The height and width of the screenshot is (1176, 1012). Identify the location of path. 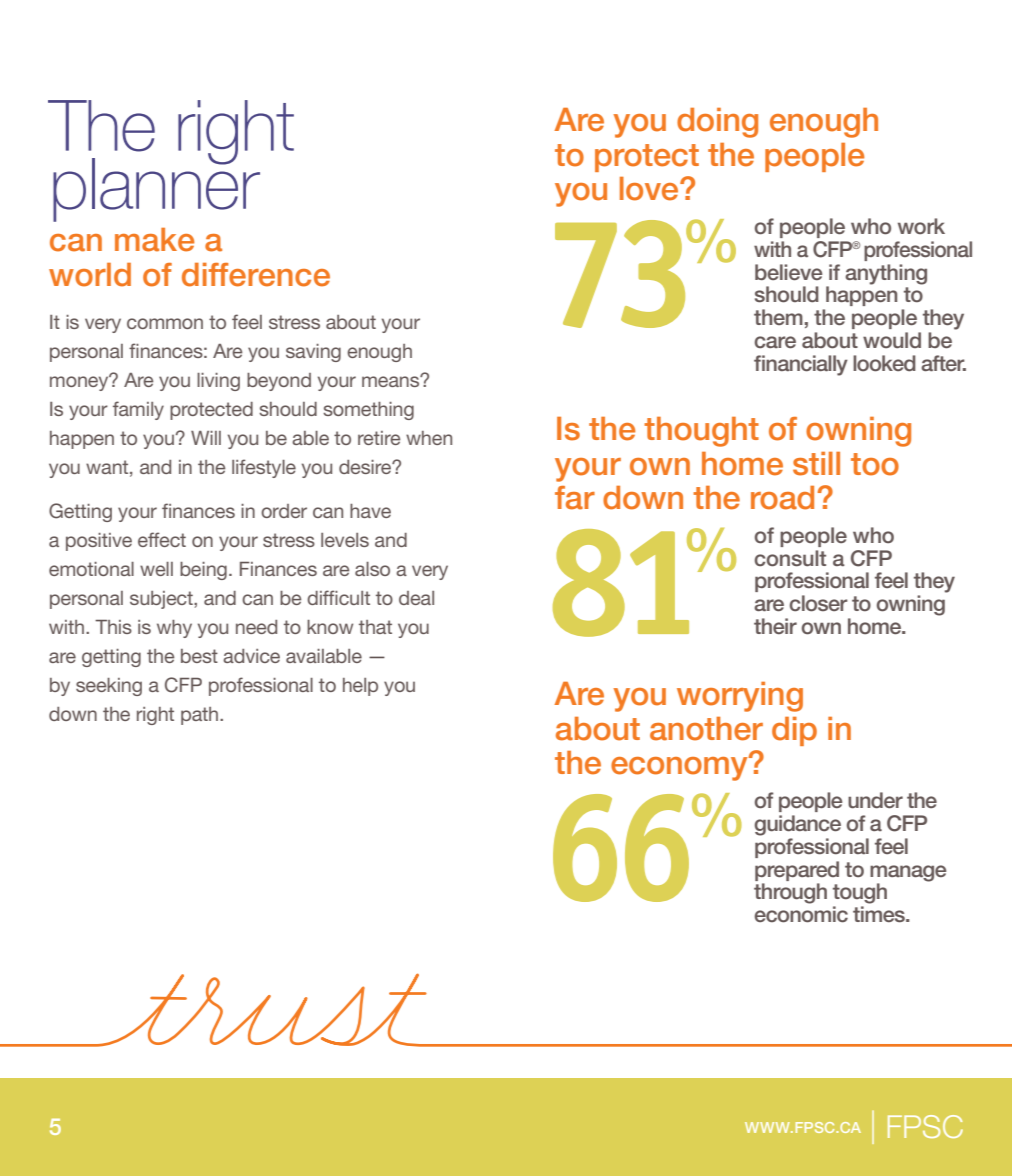
(201, 716).
